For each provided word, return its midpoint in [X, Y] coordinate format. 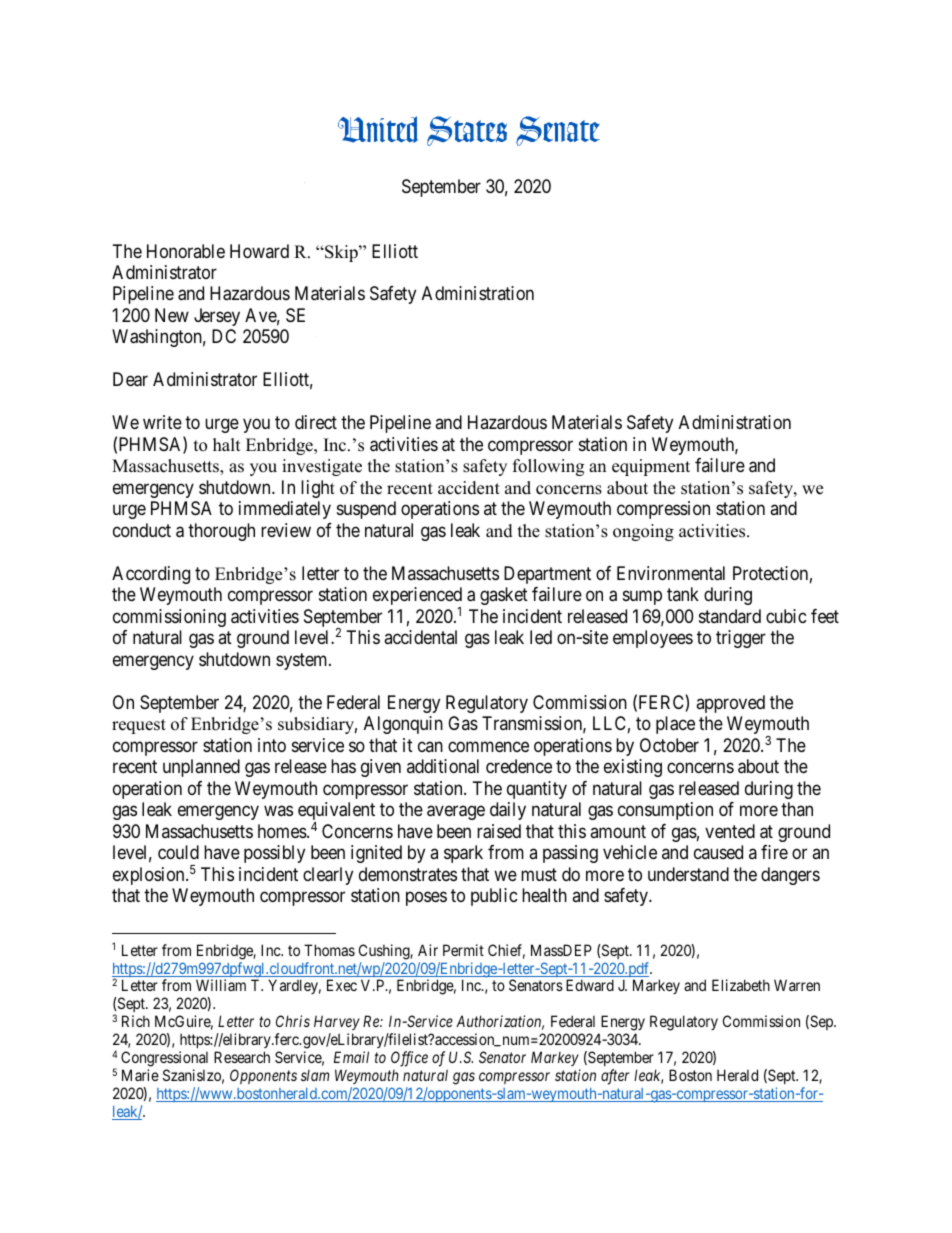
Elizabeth [741, 985]
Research [242, 1057]
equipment [651, 467]
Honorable [186, 251]
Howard [259, 251]
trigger [741, 639]
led [541, 637]
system [303, 661]
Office [409, 1059]
